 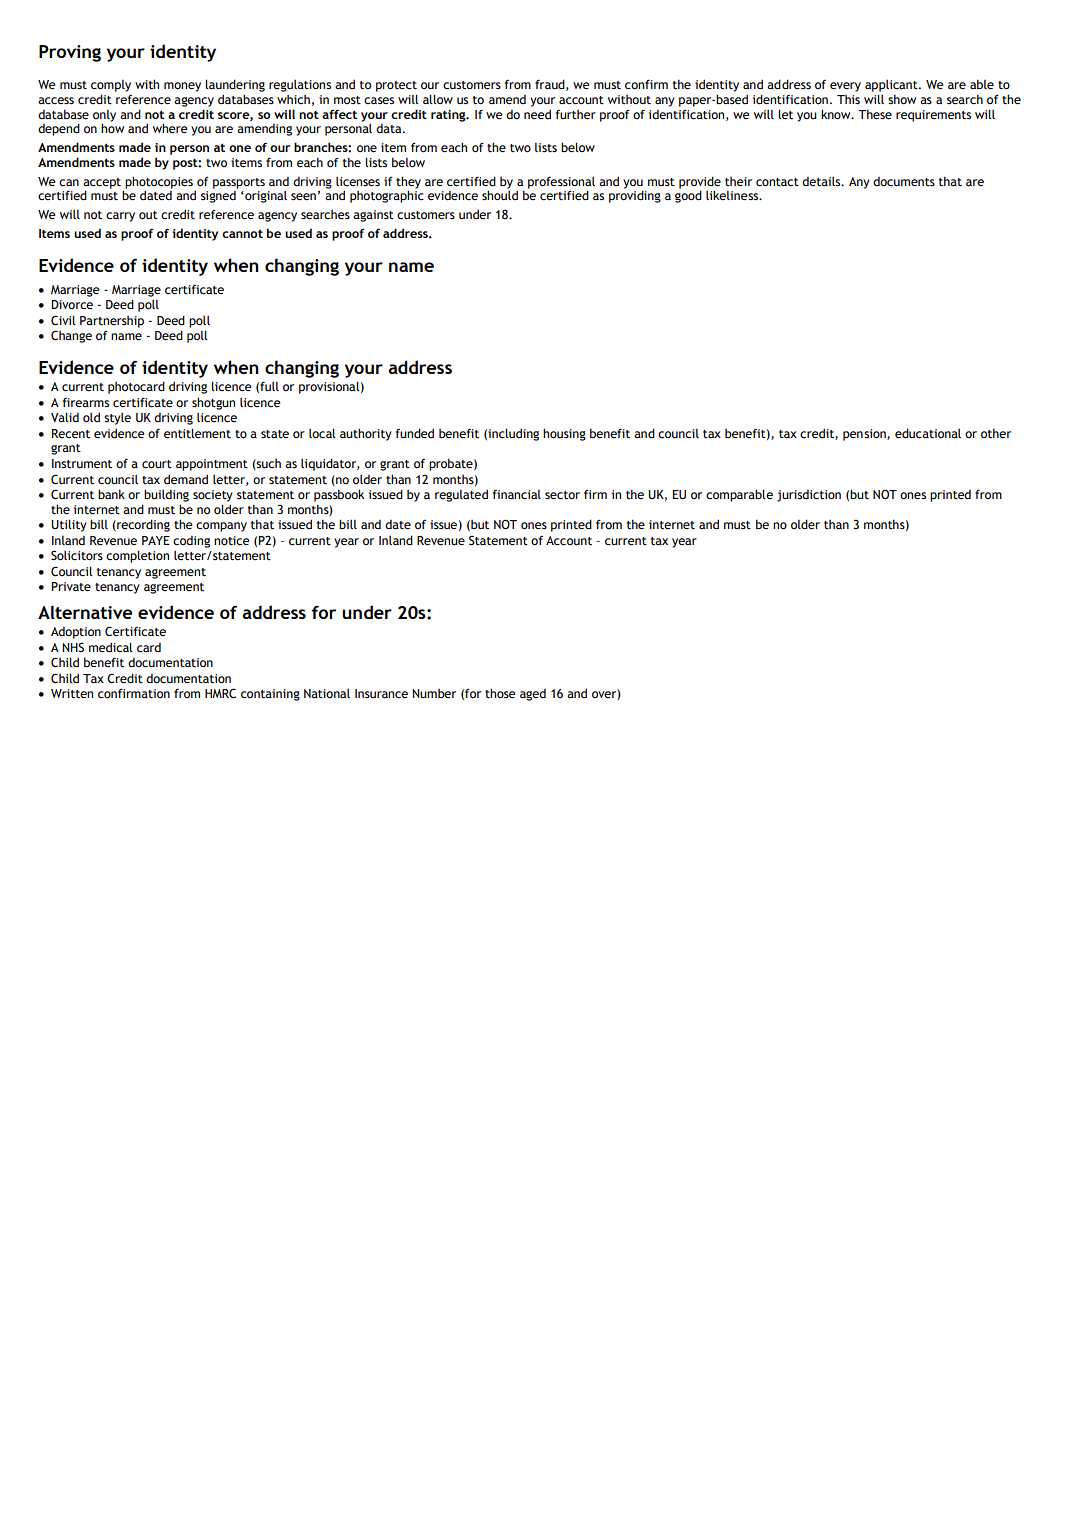 I want to click on allow, so click(x=438, y=99).
